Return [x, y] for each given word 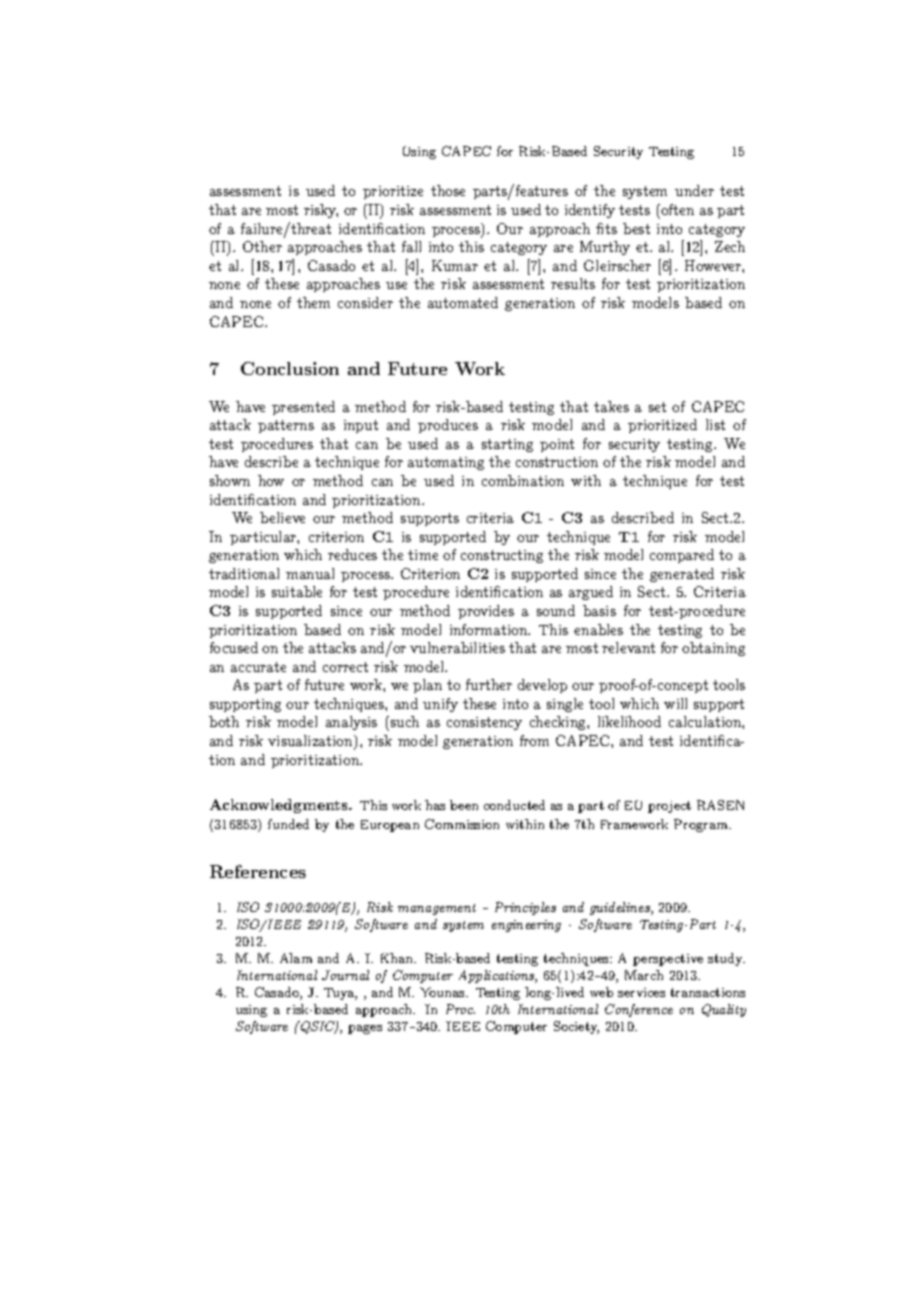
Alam [296, 958]
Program [702, 825]
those [448, 190]
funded [288, 824]
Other [262, 246]
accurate [258, 667]
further [489, 684]
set [657, 407]
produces [448, 426]
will [675, 703]
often [676, 209]
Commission [462, 824]
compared [682, 556]
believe [282, 517]
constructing [502, 556]
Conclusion [290, 368]
